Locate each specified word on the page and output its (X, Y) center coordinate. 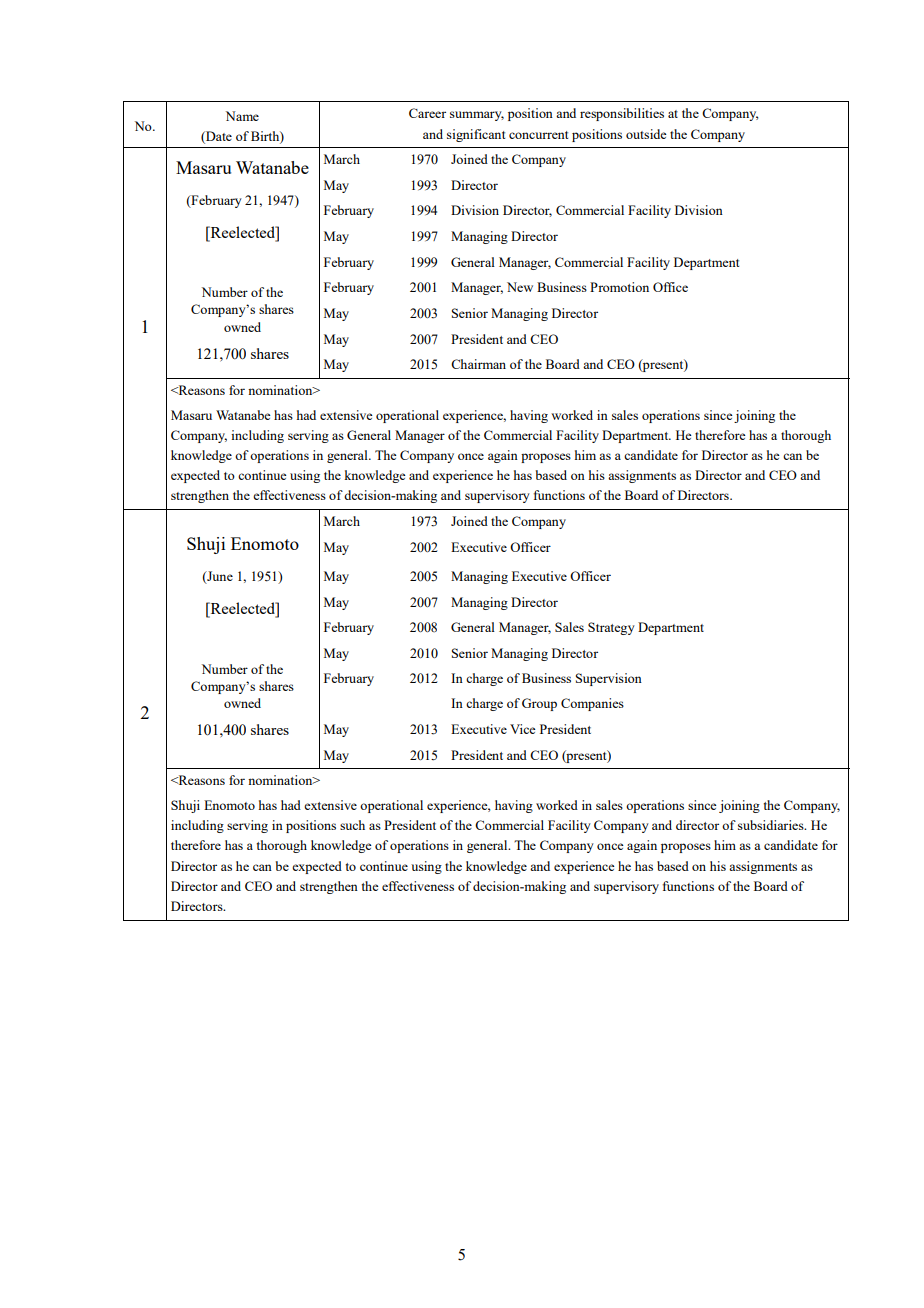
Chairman (478, 364)
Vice (523, 729)
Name (242, 116)
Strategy (611, 628)
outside (646, 134)
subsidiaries (772, 825)
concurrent (538, 135)
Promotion (619, 287)
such (352, 825)
